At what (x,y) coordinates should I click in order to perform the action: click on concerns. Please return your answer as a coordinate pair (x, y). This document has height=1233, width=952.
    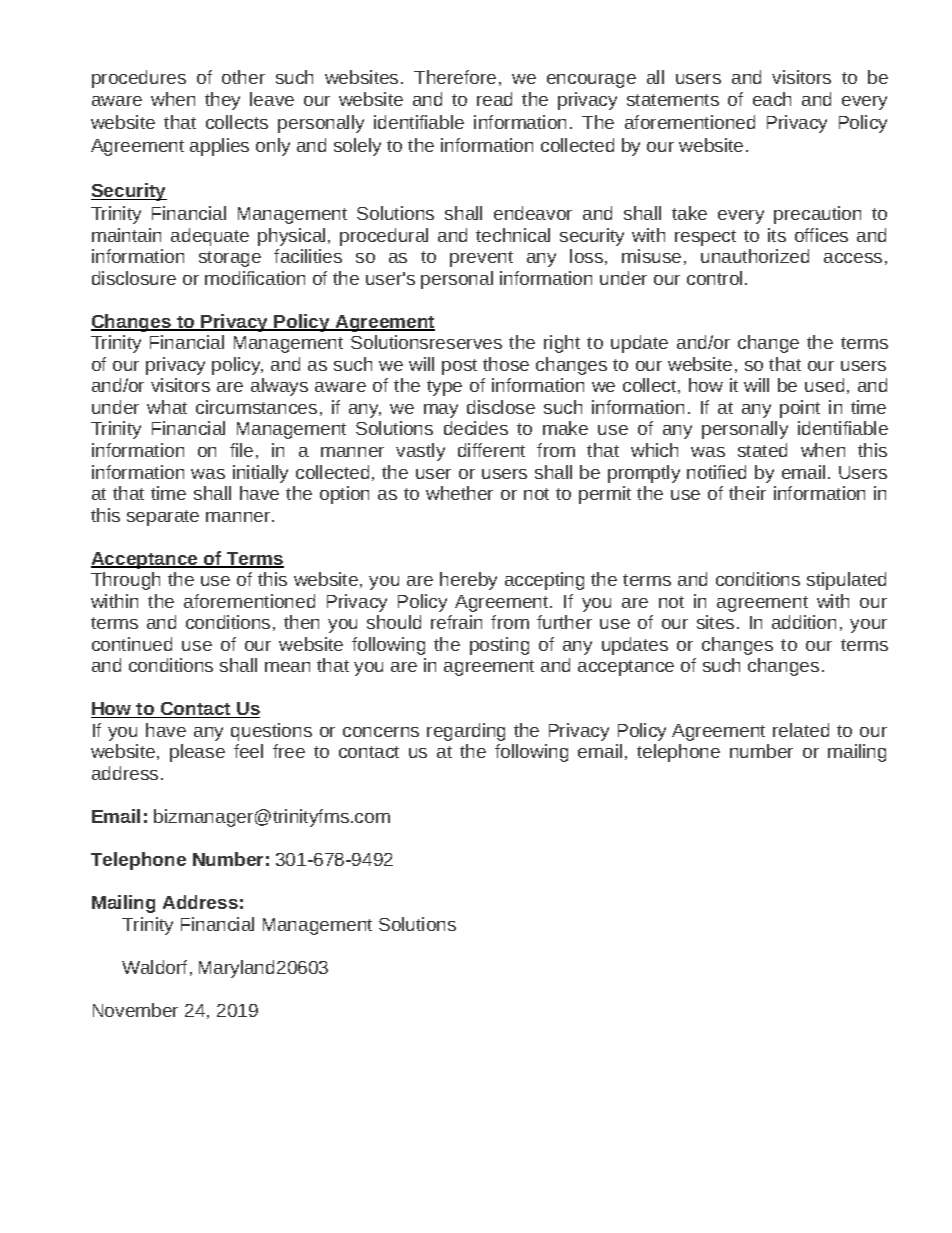
    Looking at the image, I should click on (381, 732).
